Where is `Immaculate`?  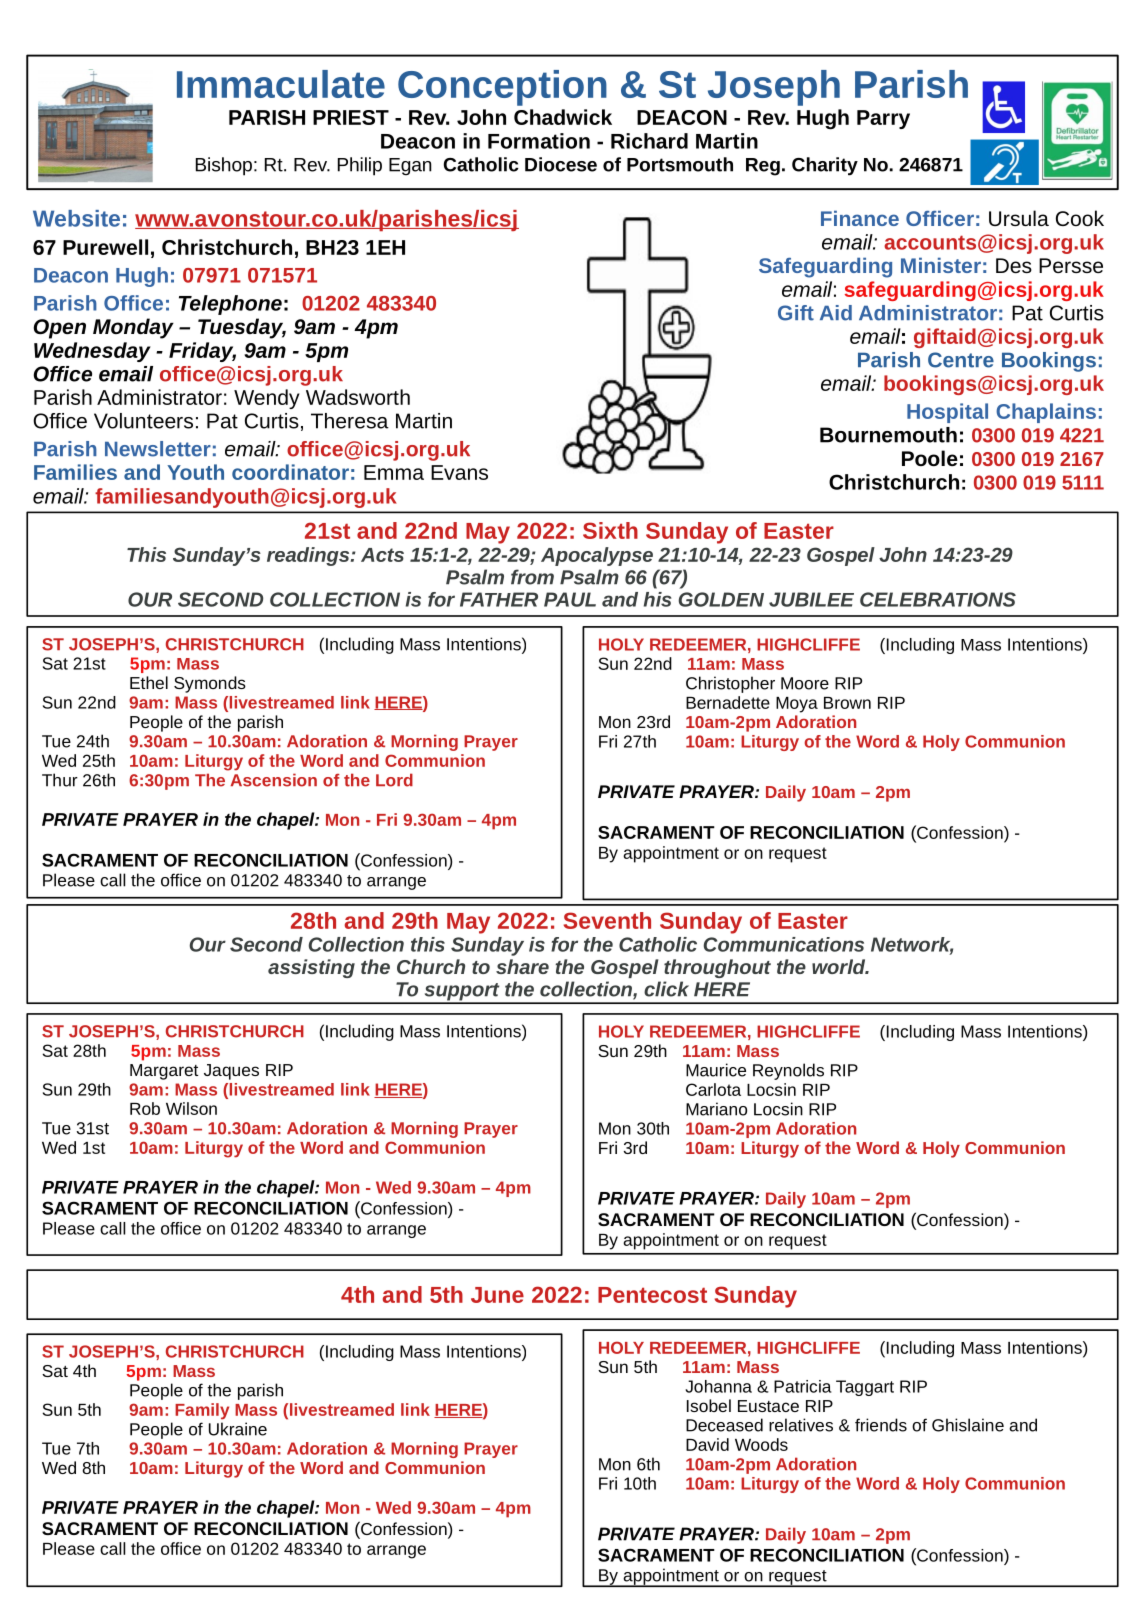 Immaculate is located at coordinates (281, 84).
